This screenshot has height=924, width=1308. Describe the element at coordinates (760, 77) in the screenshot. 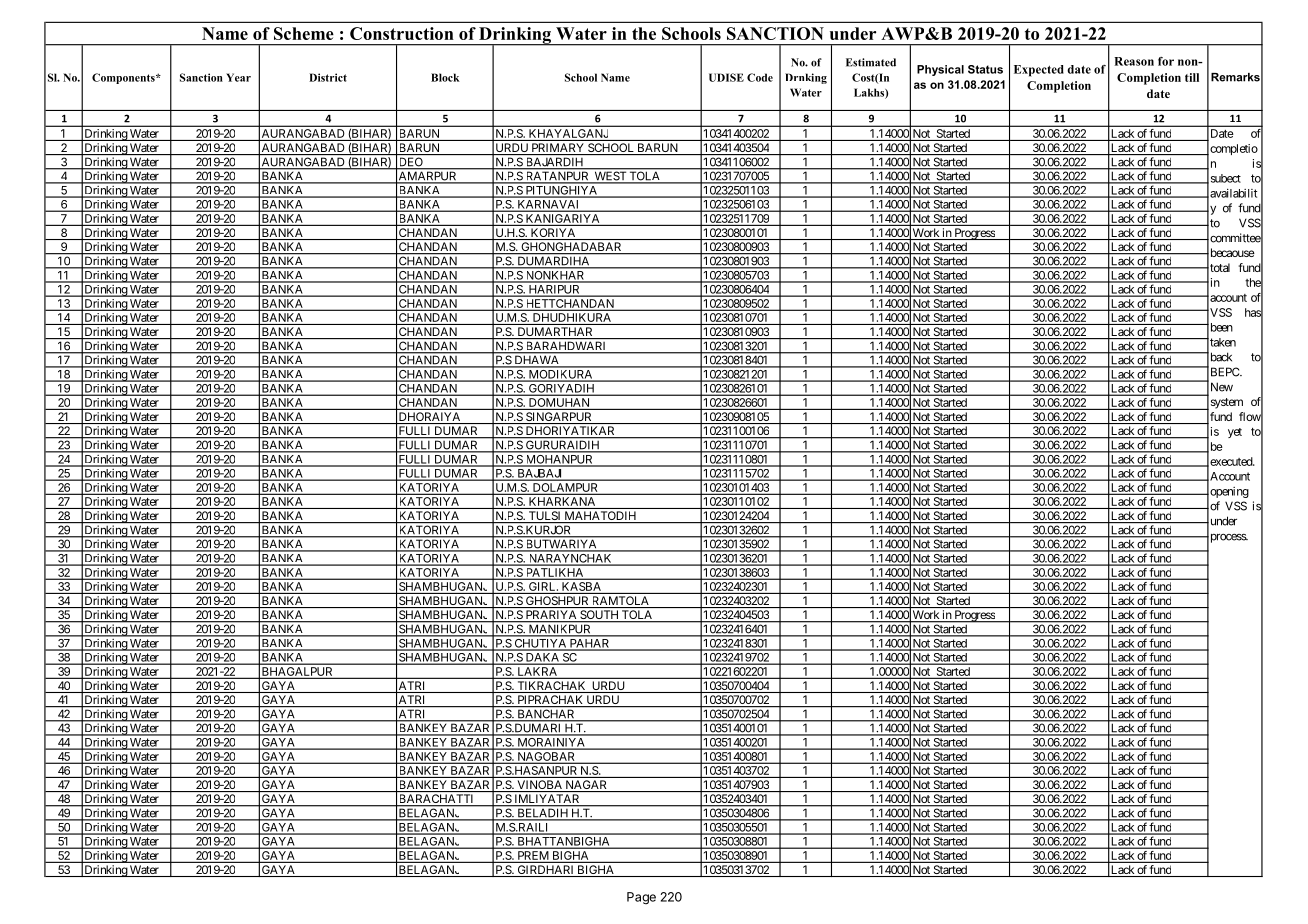

I see `Code` at that location.
